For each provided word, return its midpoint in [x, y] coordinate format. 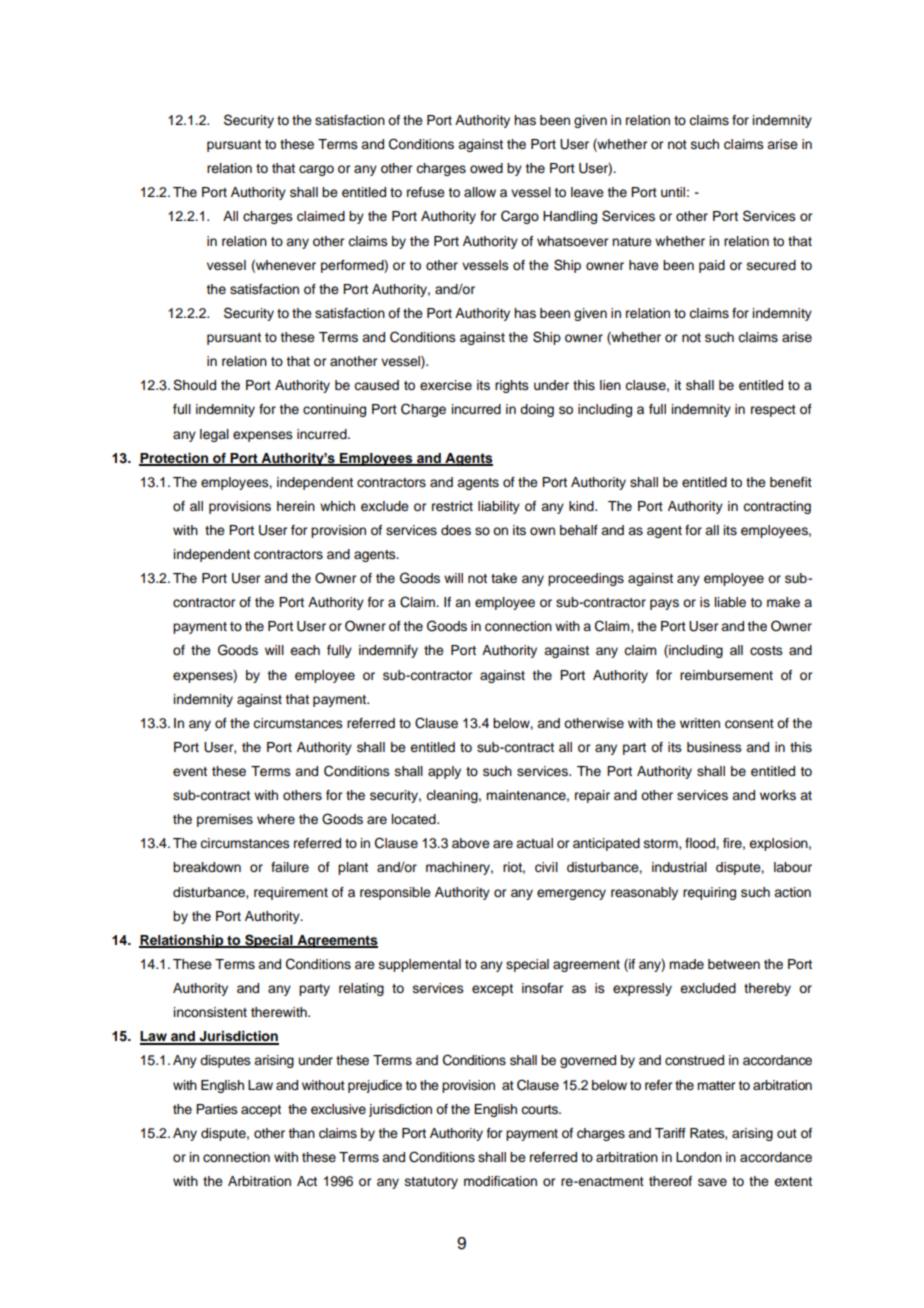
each [305, 650]
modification [500, 1181]
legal [214, 435]
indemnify [388, 651]
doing [537, 410]
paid [712, 266]
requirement [291, 893]
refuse [426, 192]
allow [480, 192]
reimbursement [726, 675]
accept [261, 1111]
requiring [709, 893]
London [699, 1157]
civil [546, 867]
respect [773, 411]
